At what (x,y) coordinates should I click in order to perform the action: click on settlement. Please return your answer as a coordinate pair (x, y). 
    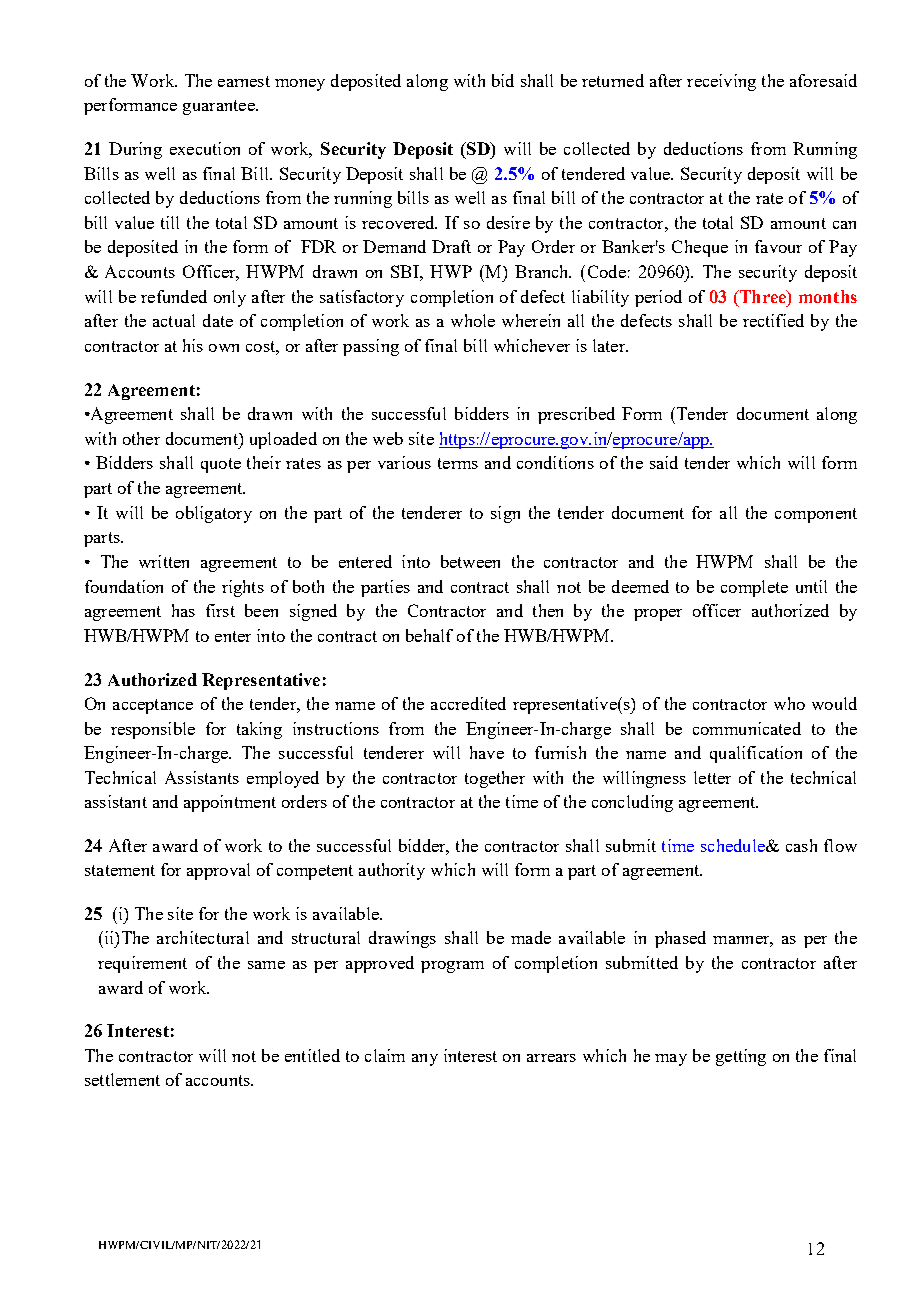
    Looking at the image, I should click on (122, 1079).
